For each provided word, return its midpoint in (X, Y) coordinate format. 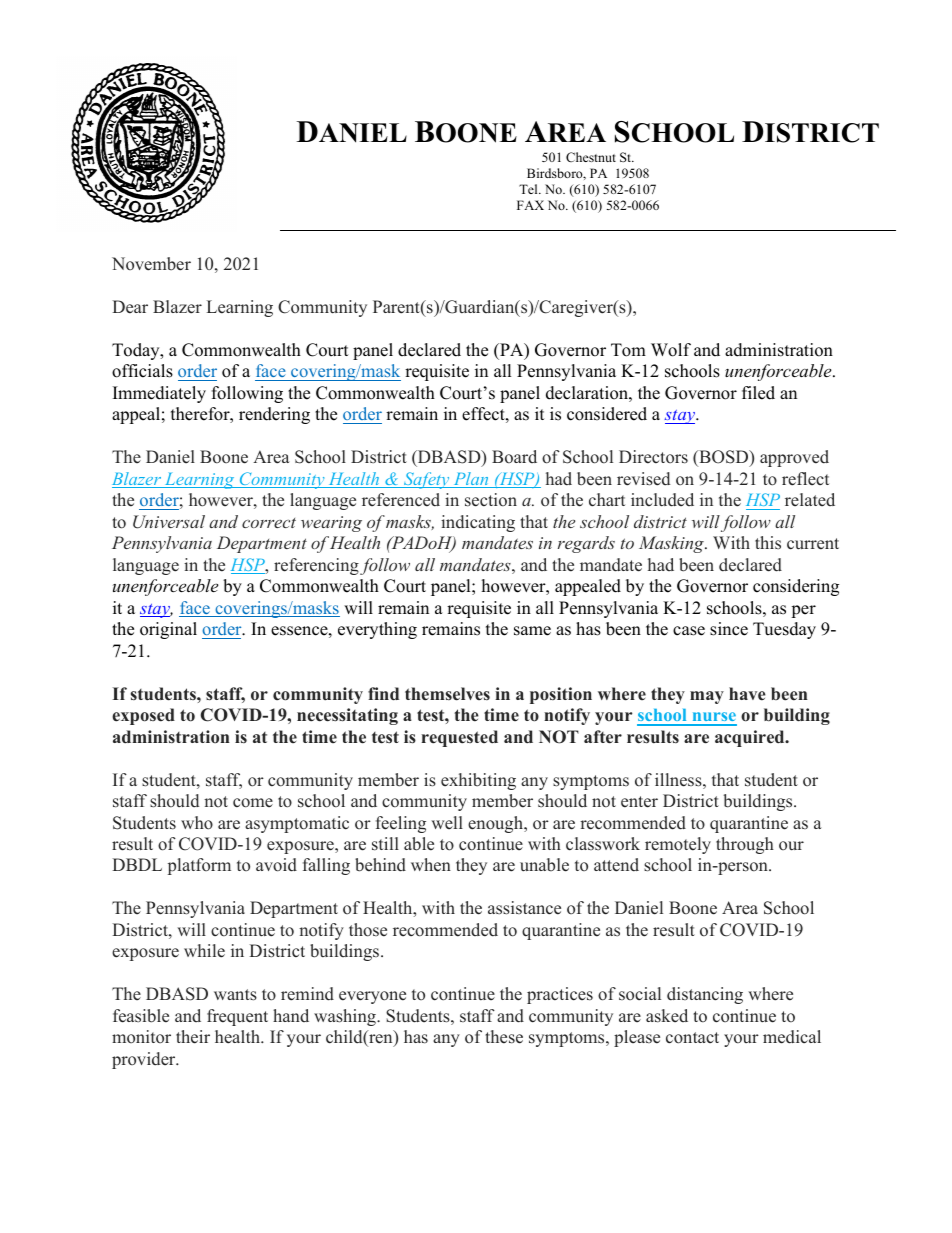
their (193, 1037)
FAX (530, 205)
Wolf (671, 350)
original (168, 630)
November (151, 264)
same (532, 631)
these (504, 1037)
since (729, 629)
